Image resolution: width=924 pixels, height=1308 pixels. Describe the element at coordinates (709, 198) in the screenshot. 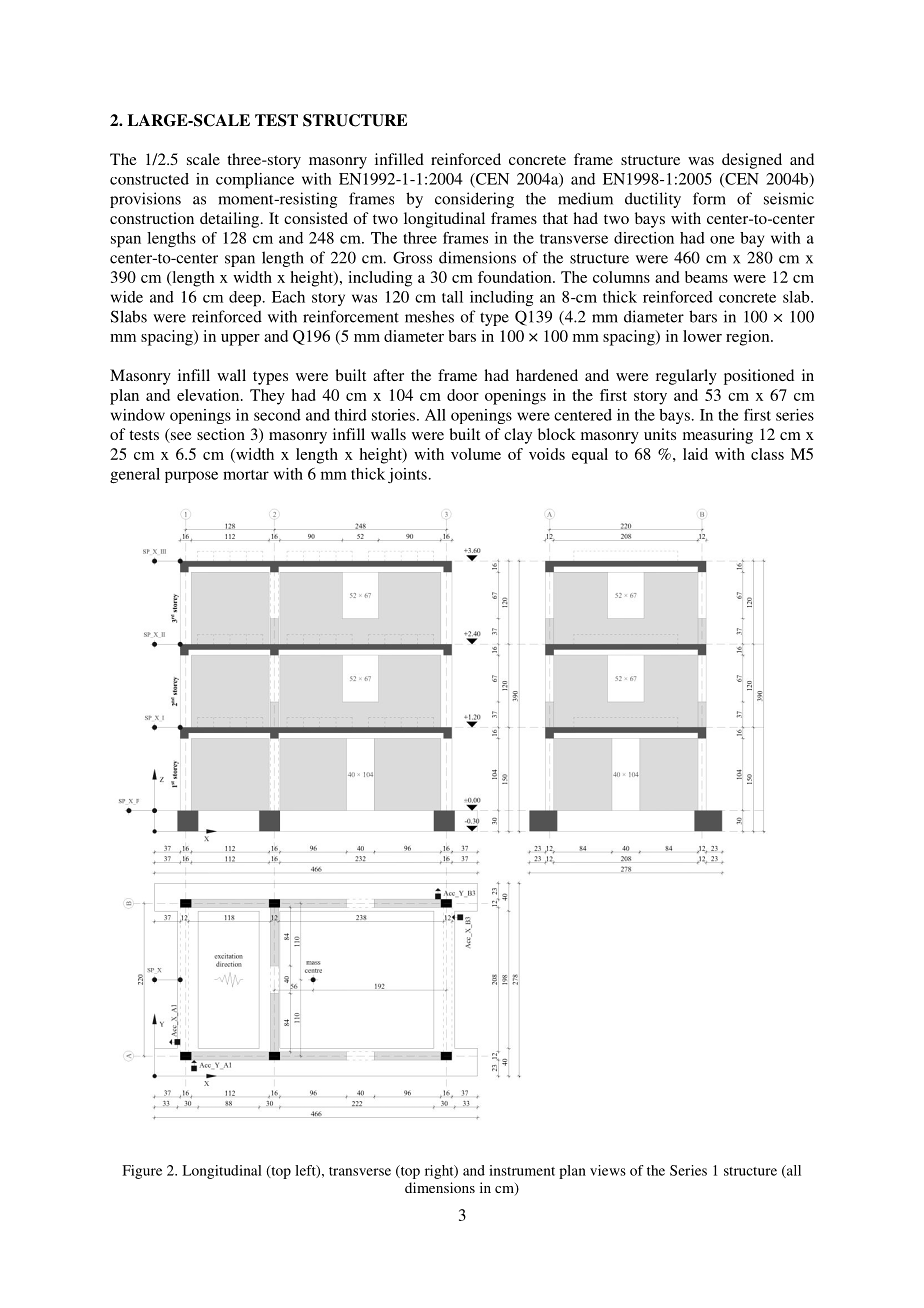

I see `form` at that location.
